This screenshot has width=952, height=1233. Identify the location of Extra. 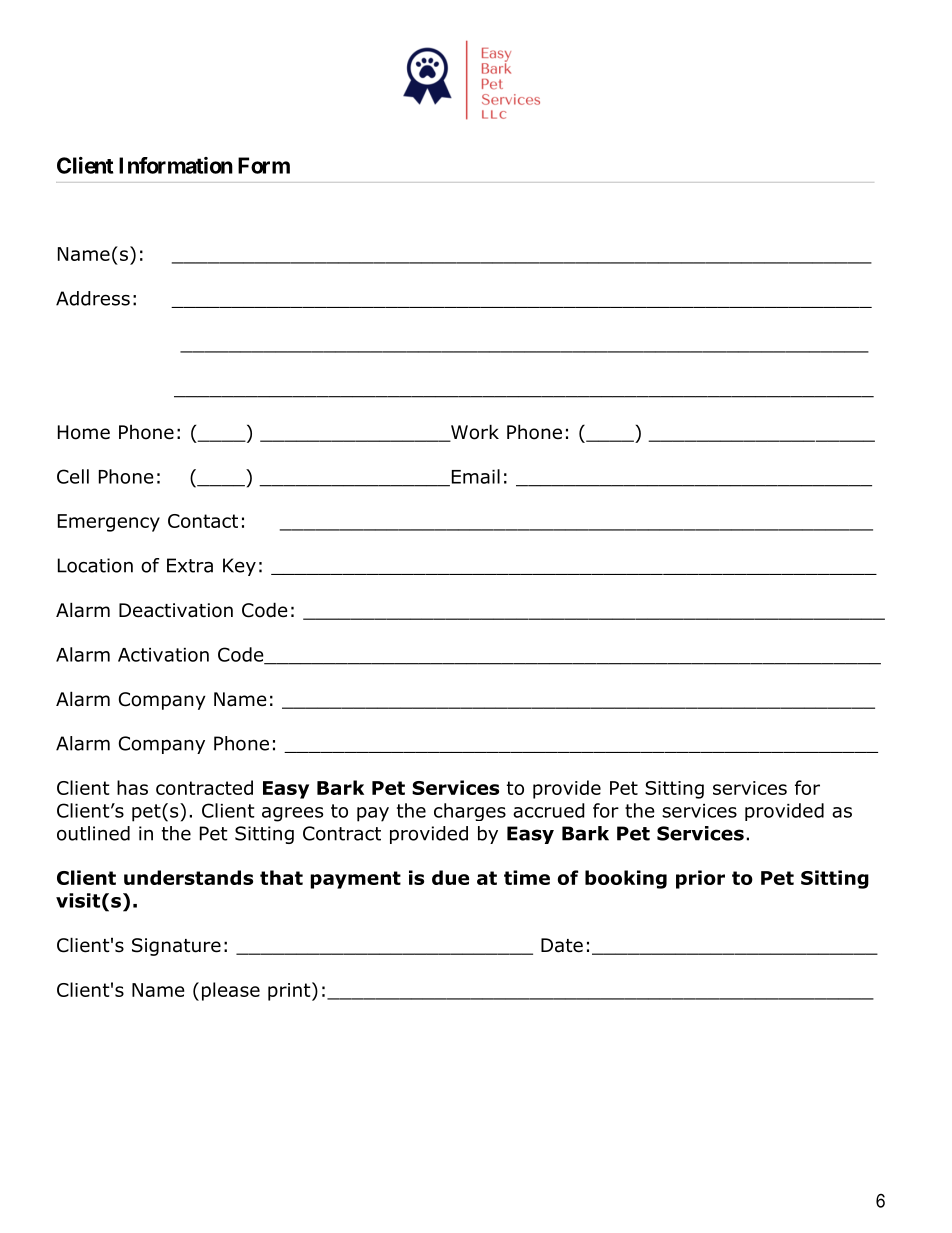
(190, 565).
